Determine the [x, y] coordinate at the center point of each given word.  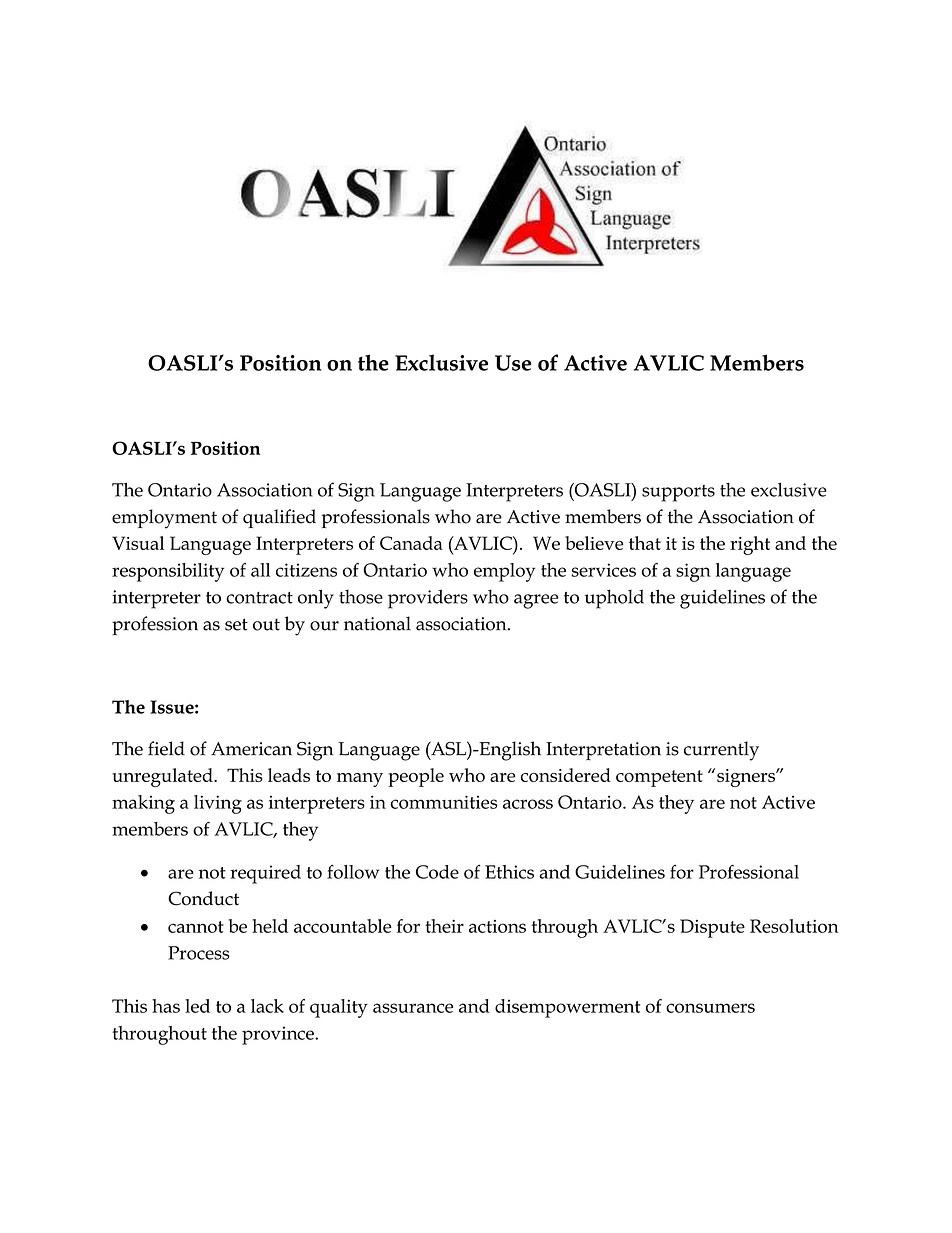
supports [678, 493]
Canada [411, 543]
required [265, 874]
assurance [413, 1008]
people [416, 777]
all [260, 570]
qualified [279, 518]
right [750, 545]
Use [513, 363]
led [197, 1006]
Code [437, 872]
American [251, 749]
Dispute [712, 928]
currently [721, 751]
